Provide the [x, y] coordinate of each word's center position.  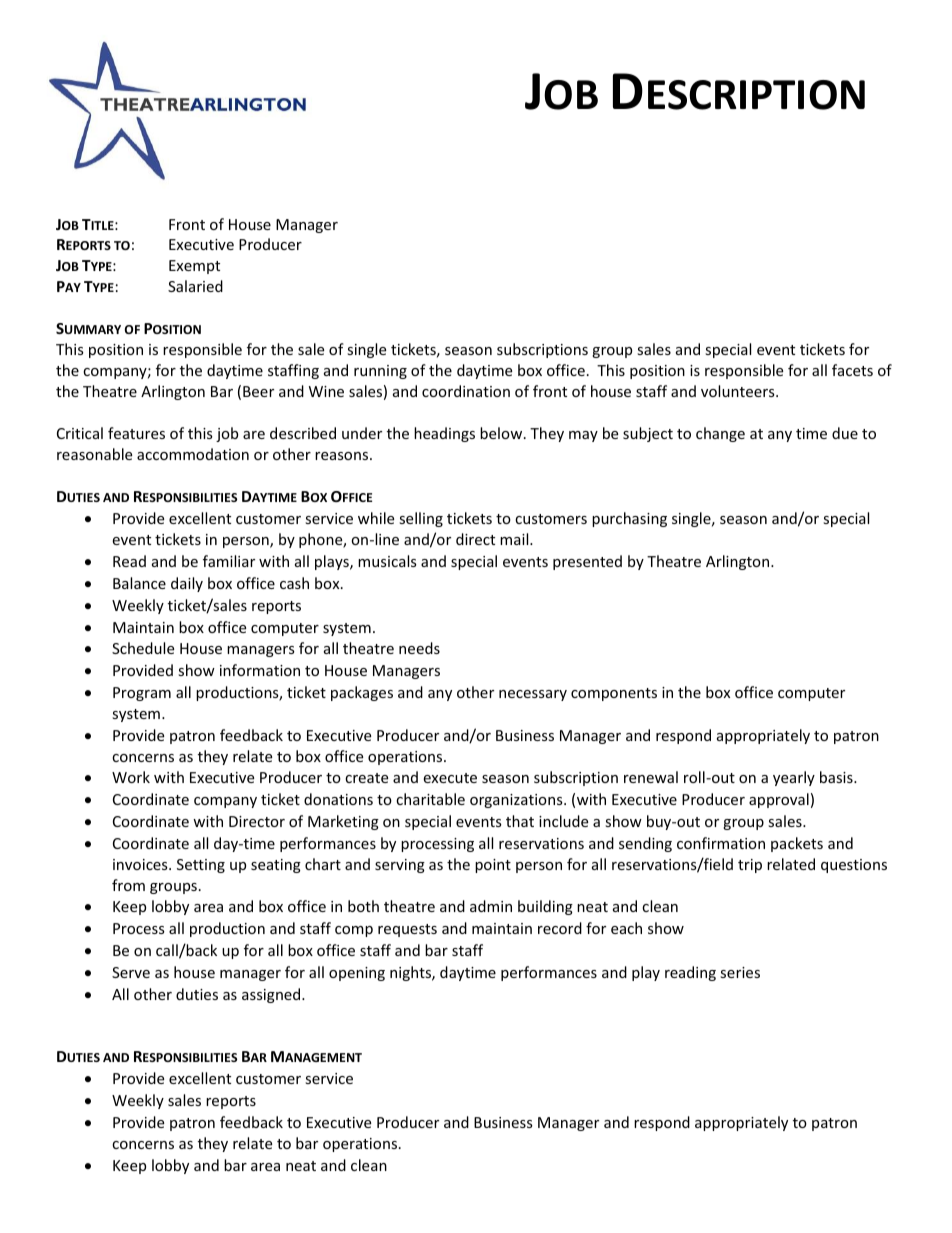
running [380, 372]
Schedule [143, 648]
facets [852, 370]
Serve [131, 972]
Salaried [195, 286]
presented [587, 562]
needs [419, 648]
